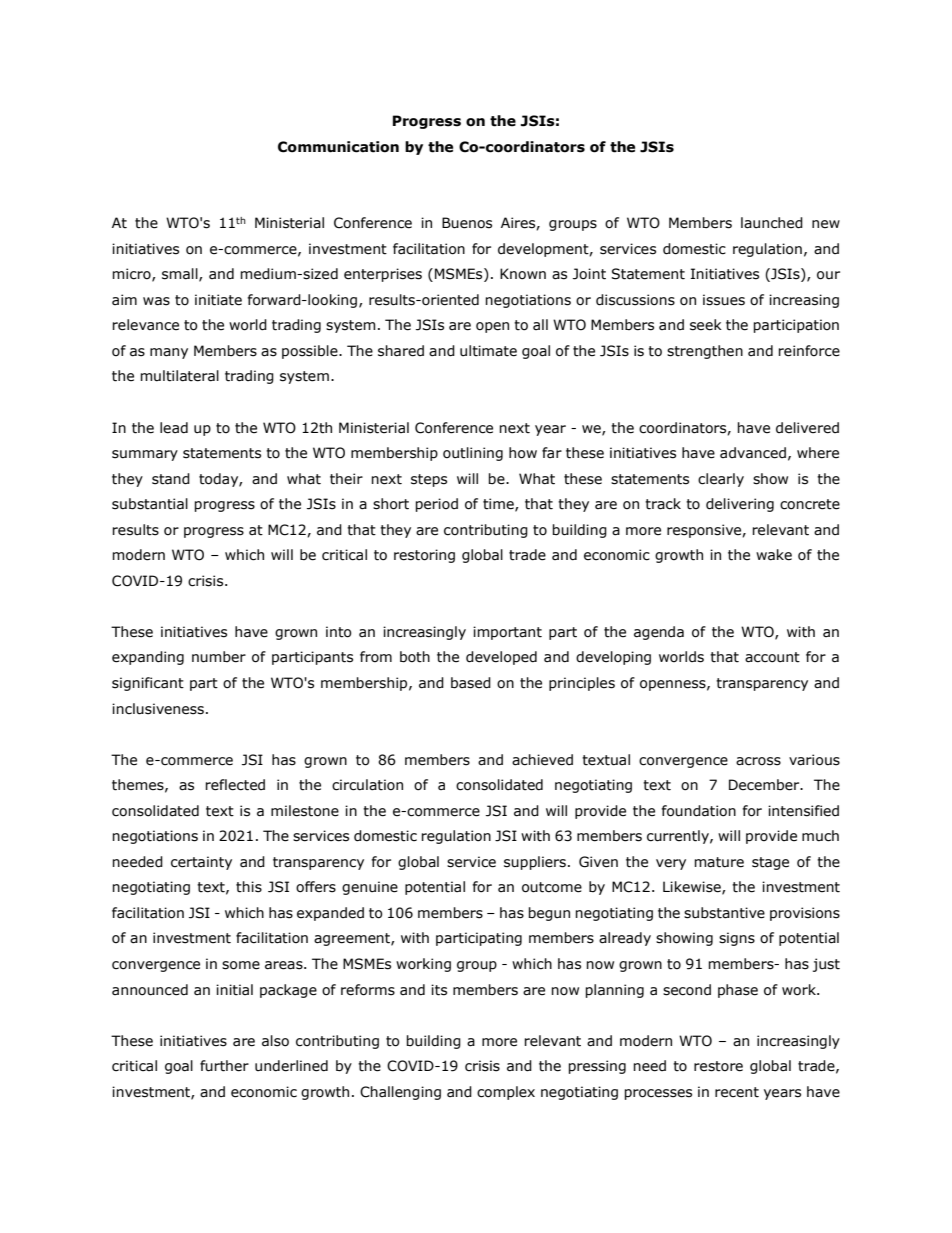 This page has height=1233, width=952. Describe the element at coordinates (772, 223) in the page. I see `launched` at that location.
